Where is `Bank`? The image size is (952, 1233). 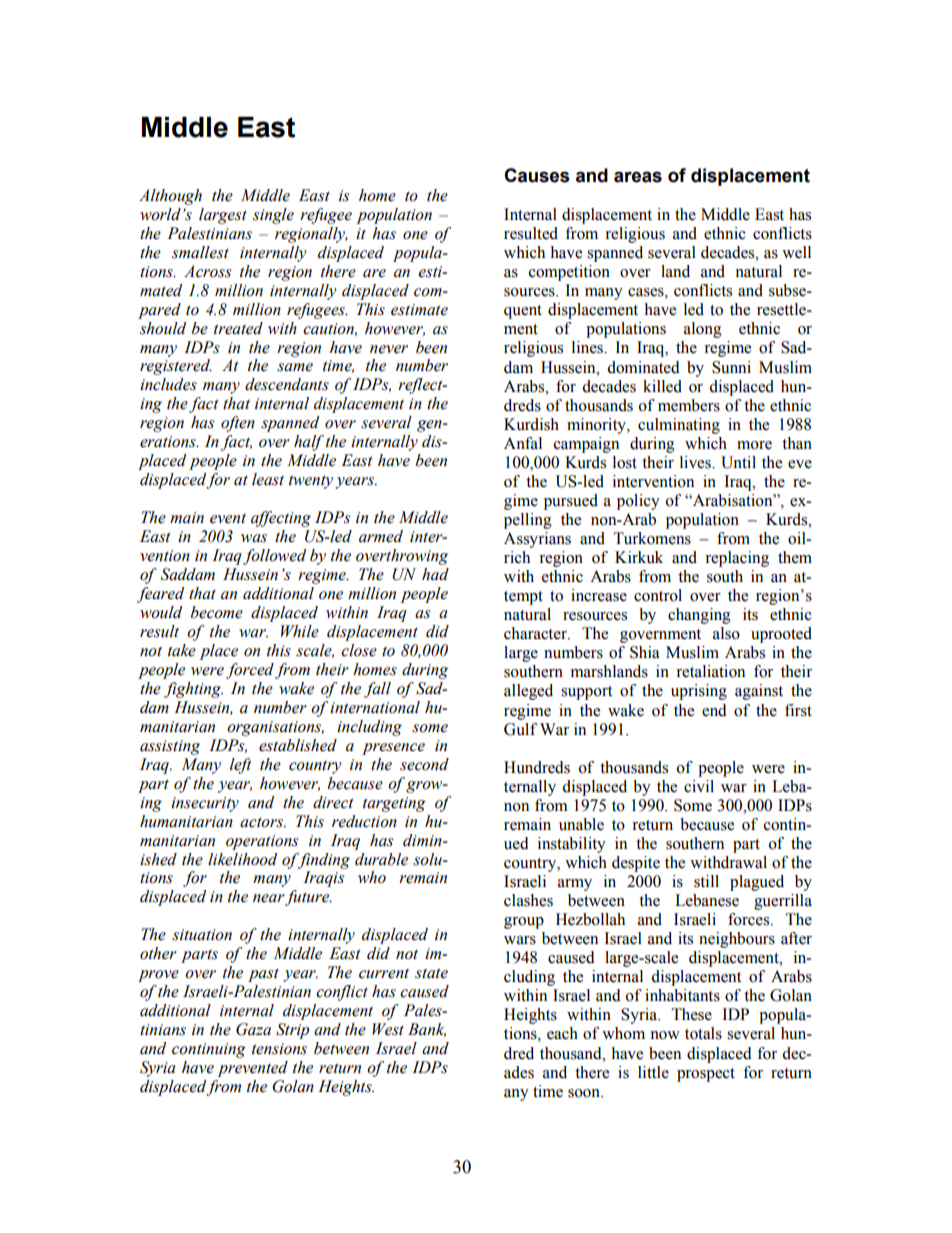 Bank is located at coordinates (427, 1030).
